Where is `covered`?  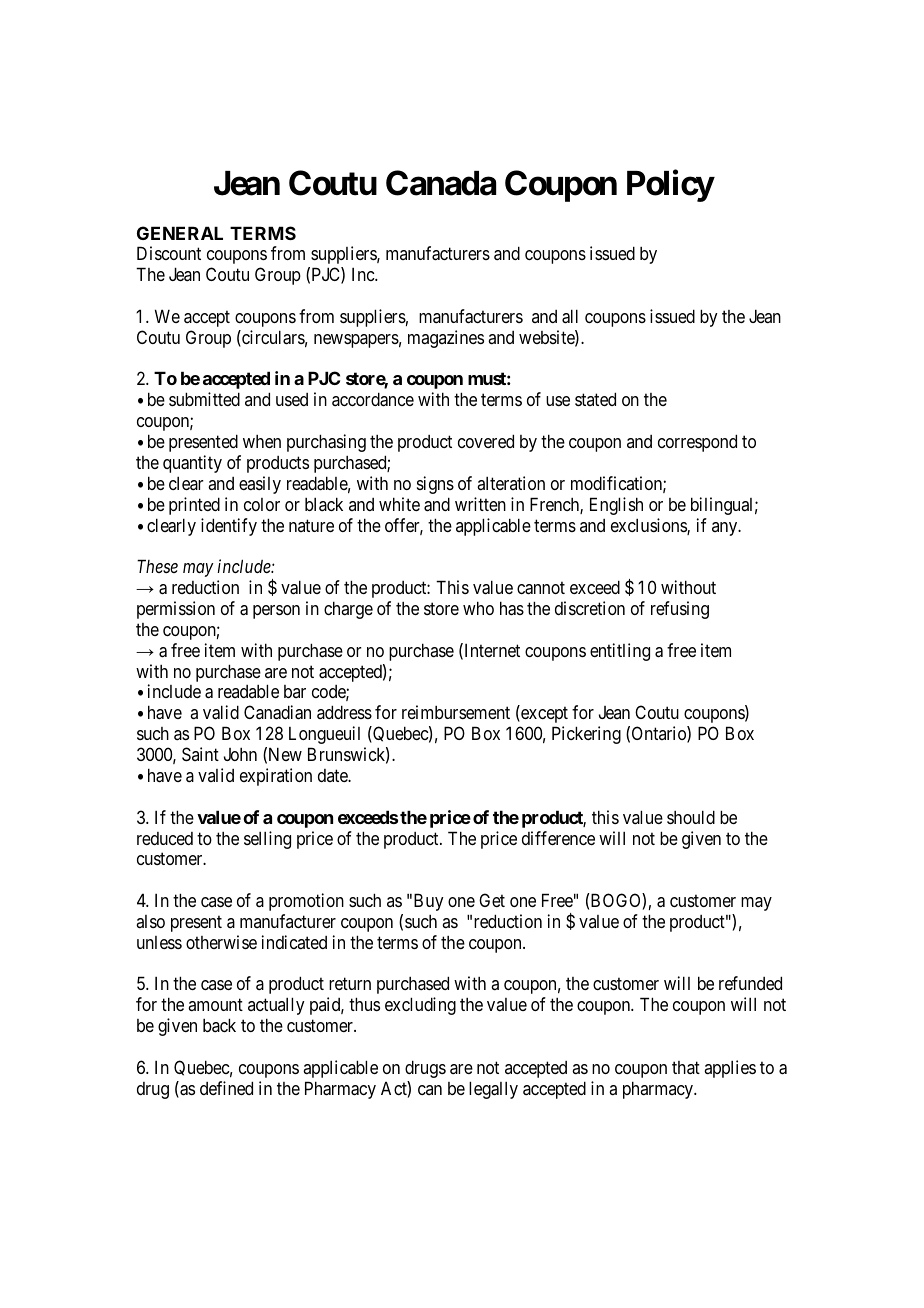
covered is located at coordinates (486, 441).
